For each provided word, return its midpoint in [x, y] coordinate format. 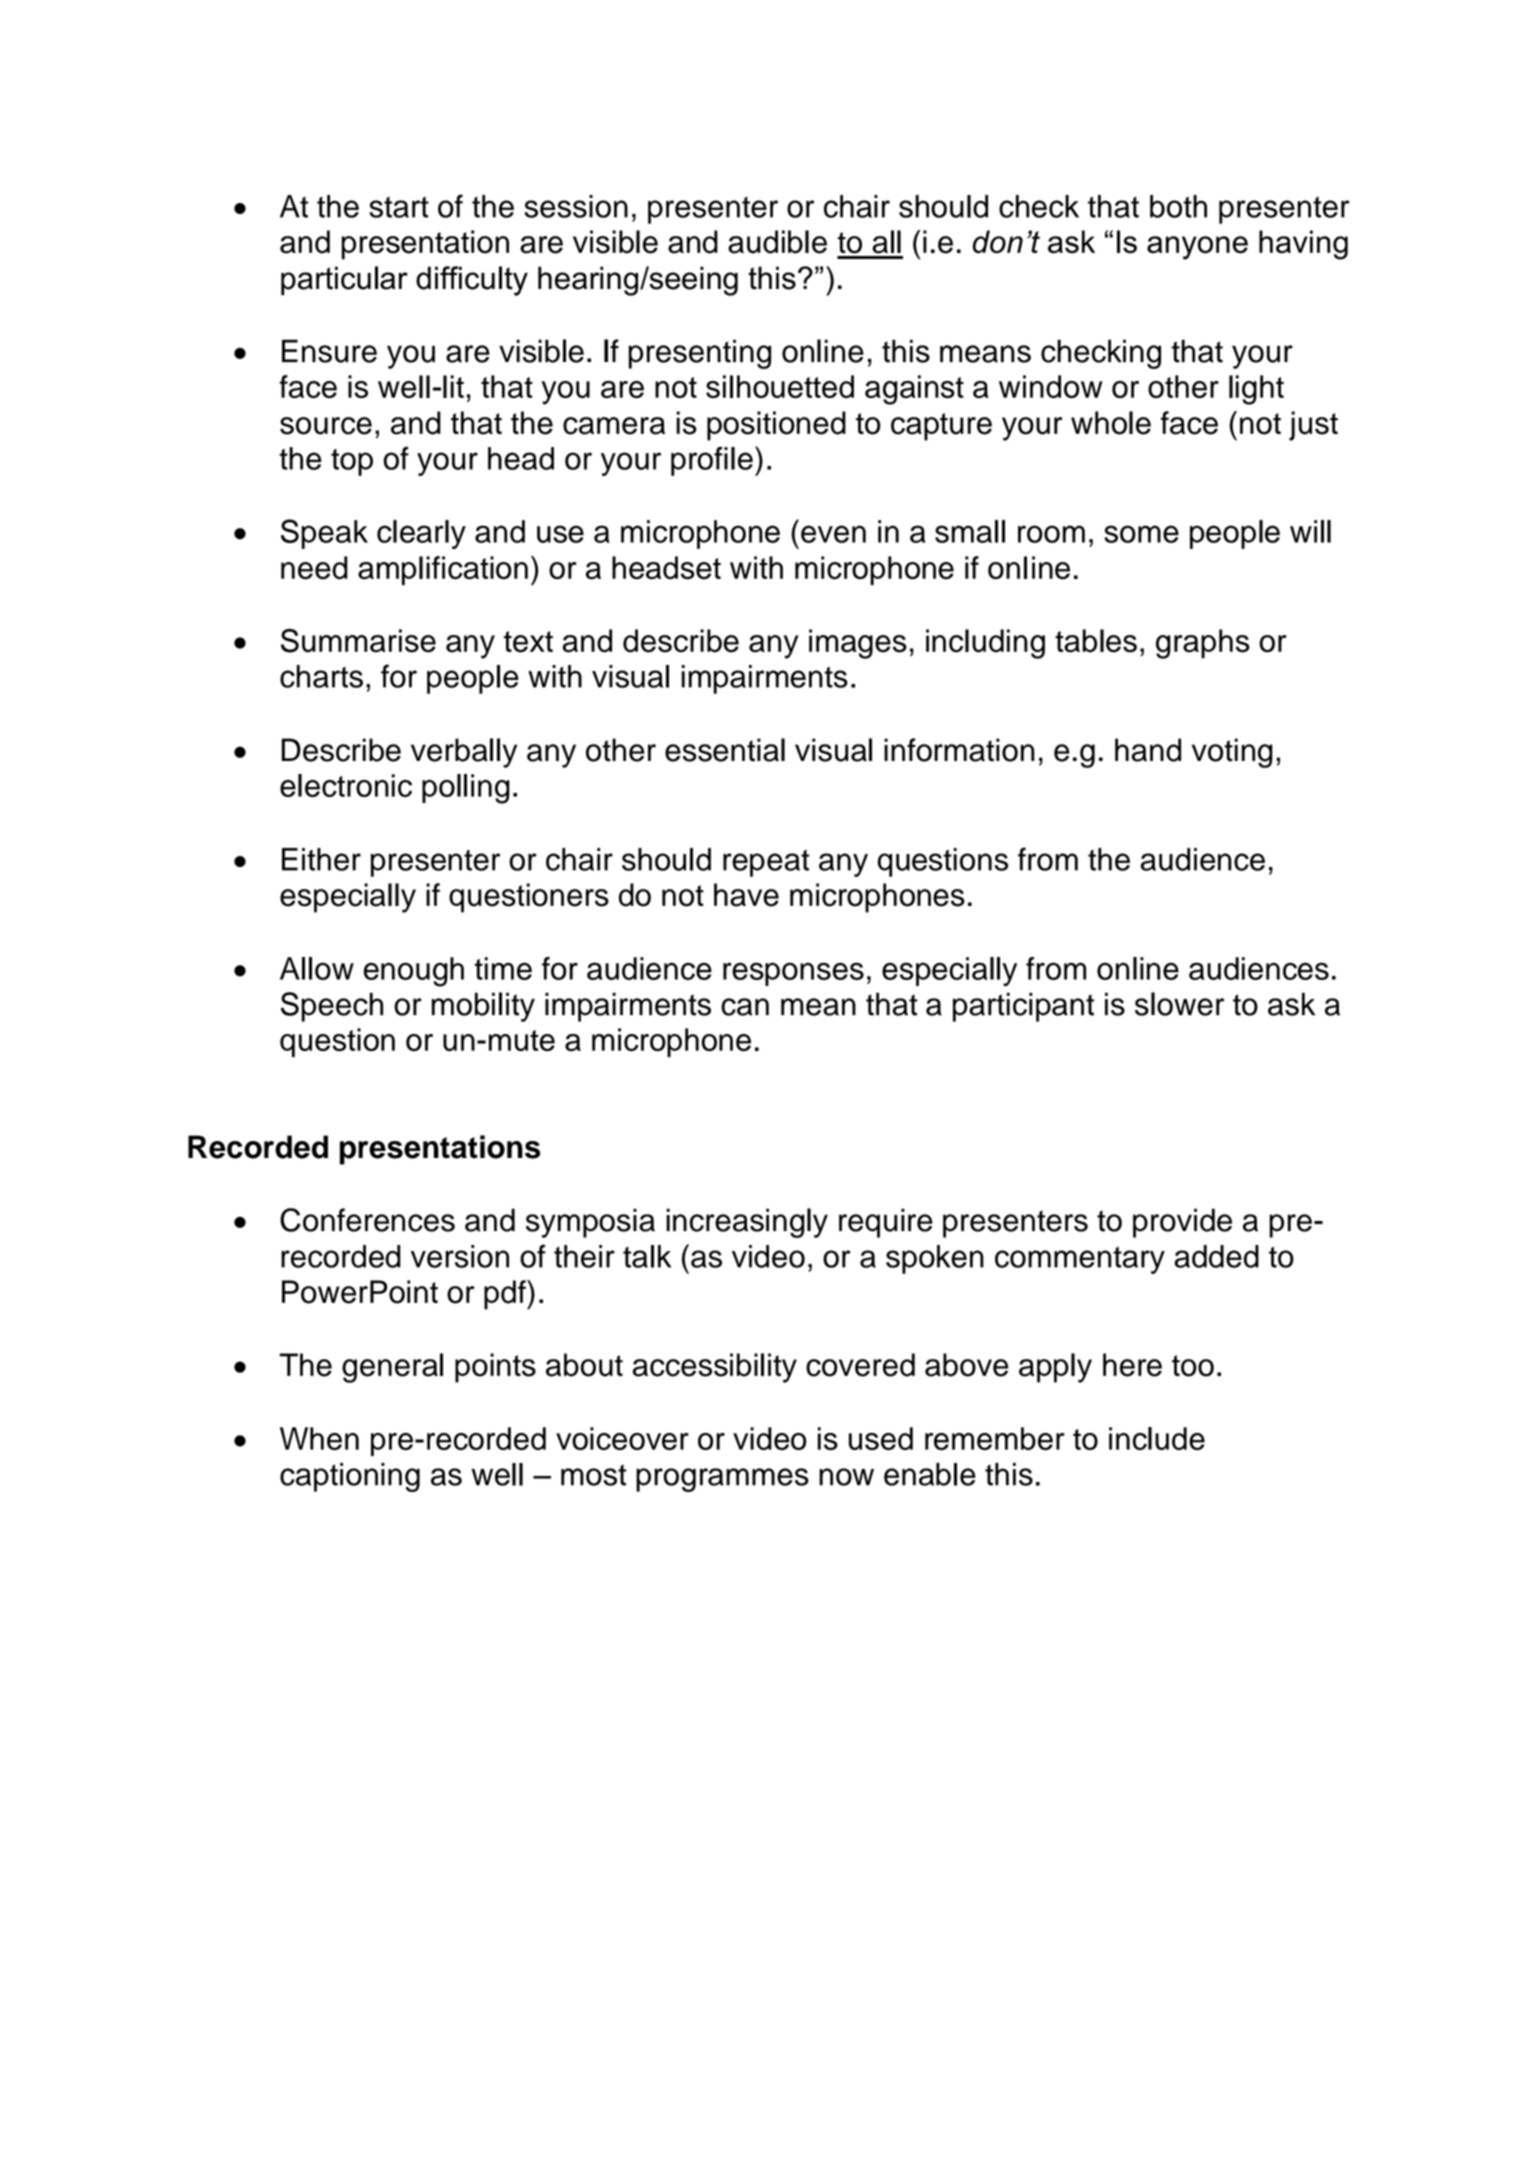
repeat [766, 863]
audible [777, 242]
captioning [350, 1477]
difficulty [472, 281]
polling [466, 789]
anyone [1197, 248]
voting [1232, 753]
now [846, 1477]
